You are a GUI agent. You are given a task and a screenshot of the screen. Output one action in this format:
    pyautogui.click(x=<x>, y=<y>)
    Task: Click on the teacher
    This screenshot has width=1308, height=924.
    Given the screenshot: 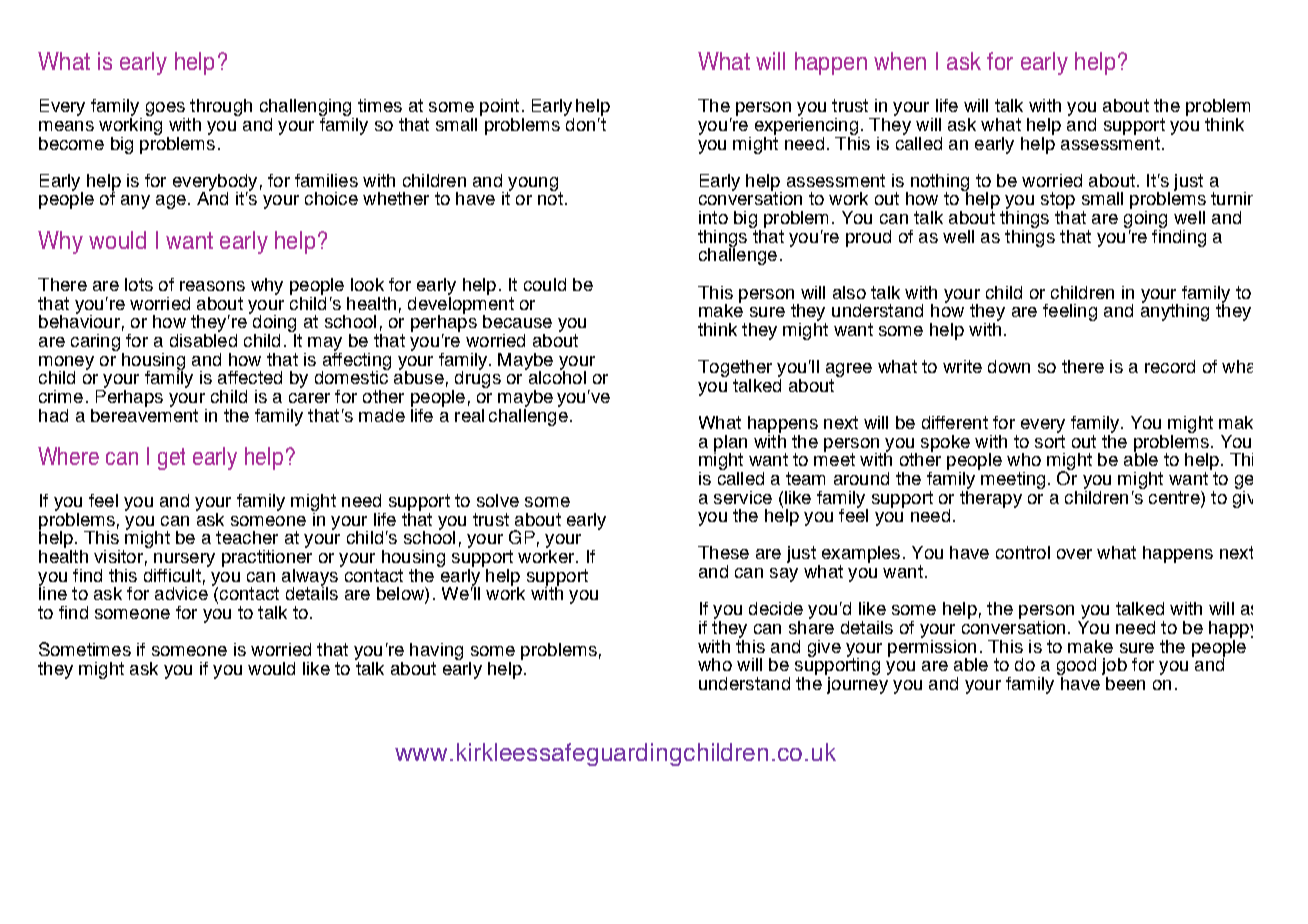 What is the action you would take?
    pyautogui.click(x=247, y=537)
